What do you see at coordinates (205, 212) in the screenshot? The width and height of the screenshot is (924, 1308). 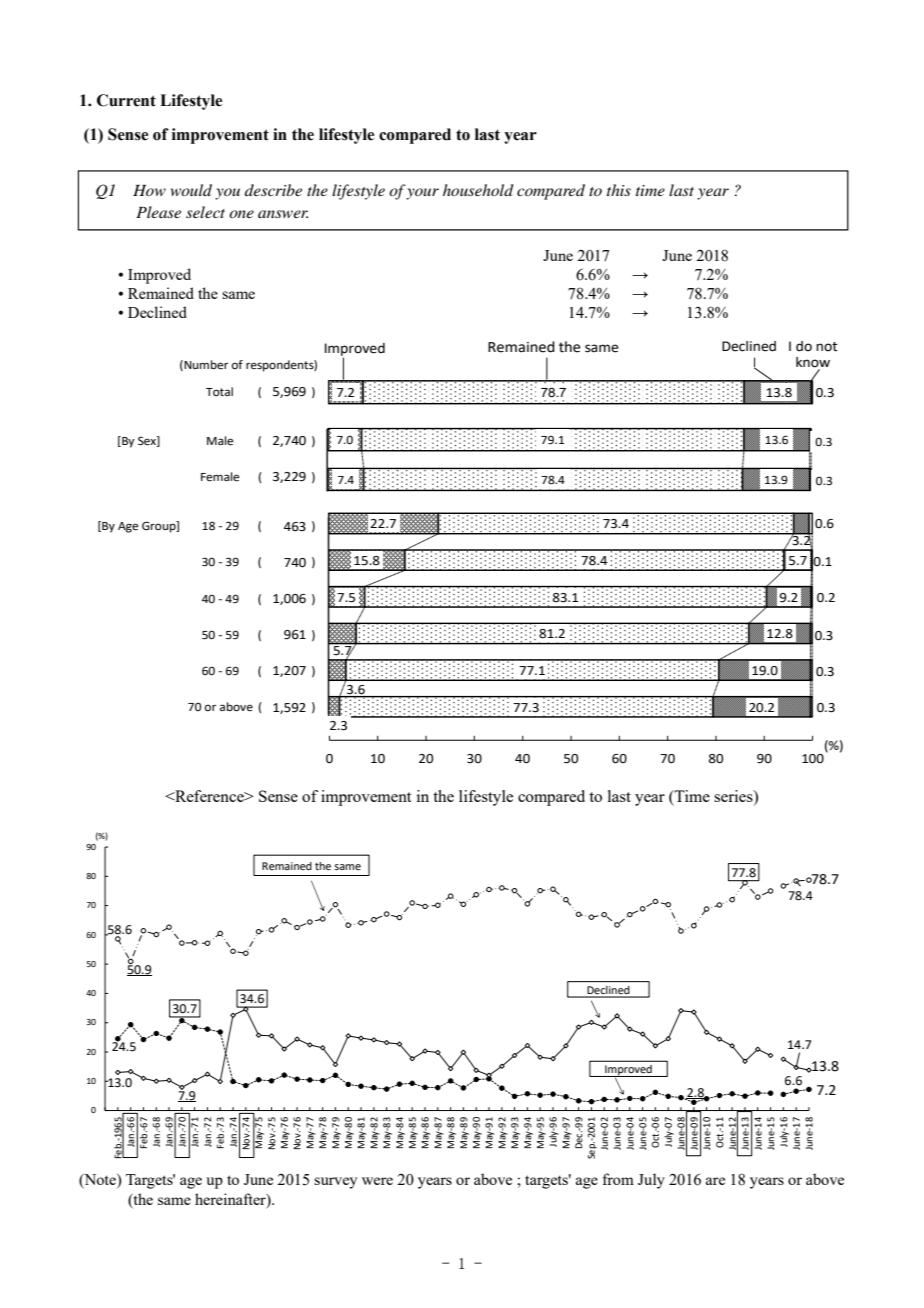 I see `select` at bounding box center [205, 212].
